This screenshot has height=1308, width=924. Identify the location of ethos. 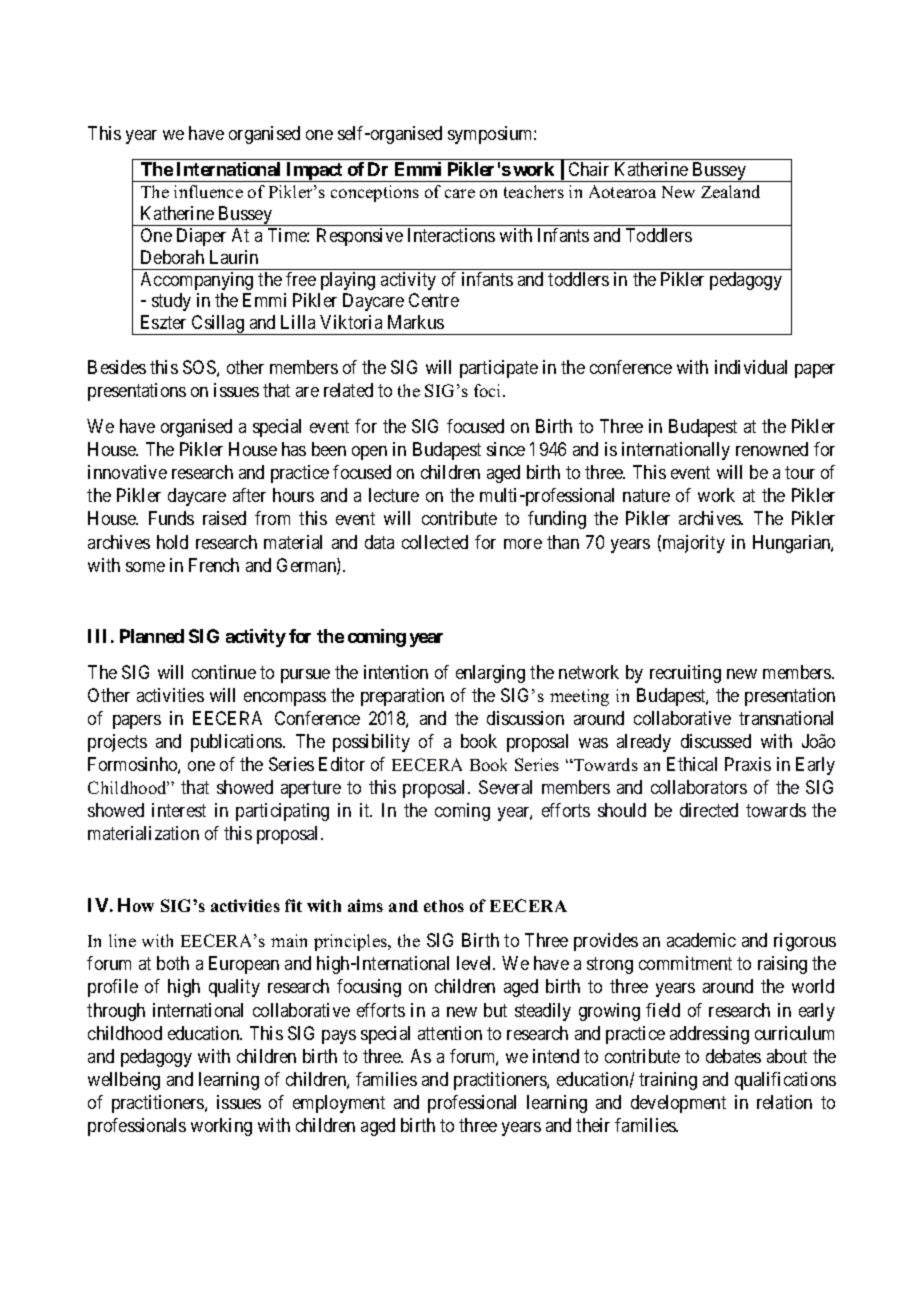
(444, 906).
